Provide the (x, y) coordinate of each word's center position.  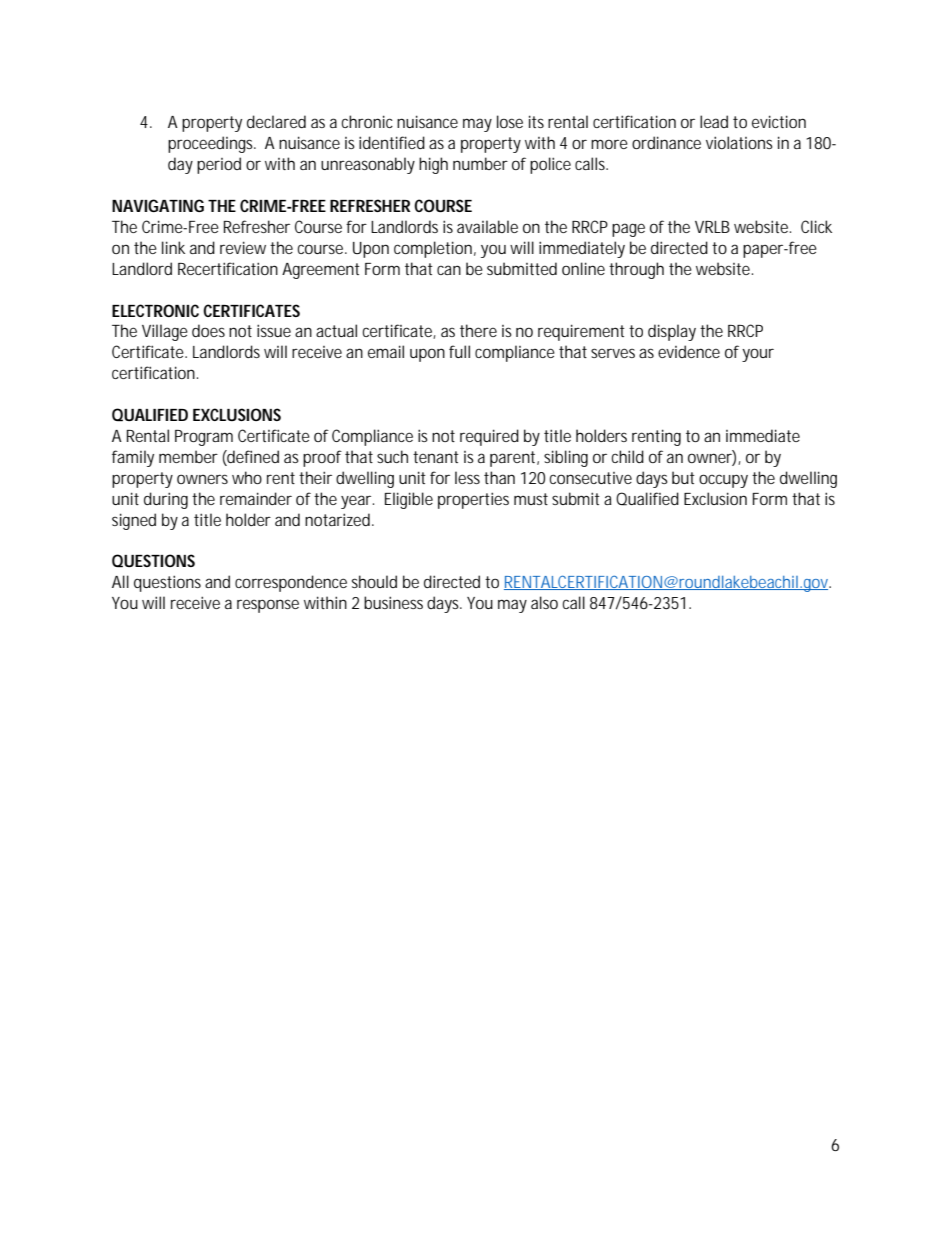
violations (739, 142)
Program (204, 438)
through (636, 270)
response (268, 606)
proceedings (212, 144)
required (489, 437)
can (449, 270)
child (627, 456)
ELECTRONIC (155, 310)
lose (510, 121)
